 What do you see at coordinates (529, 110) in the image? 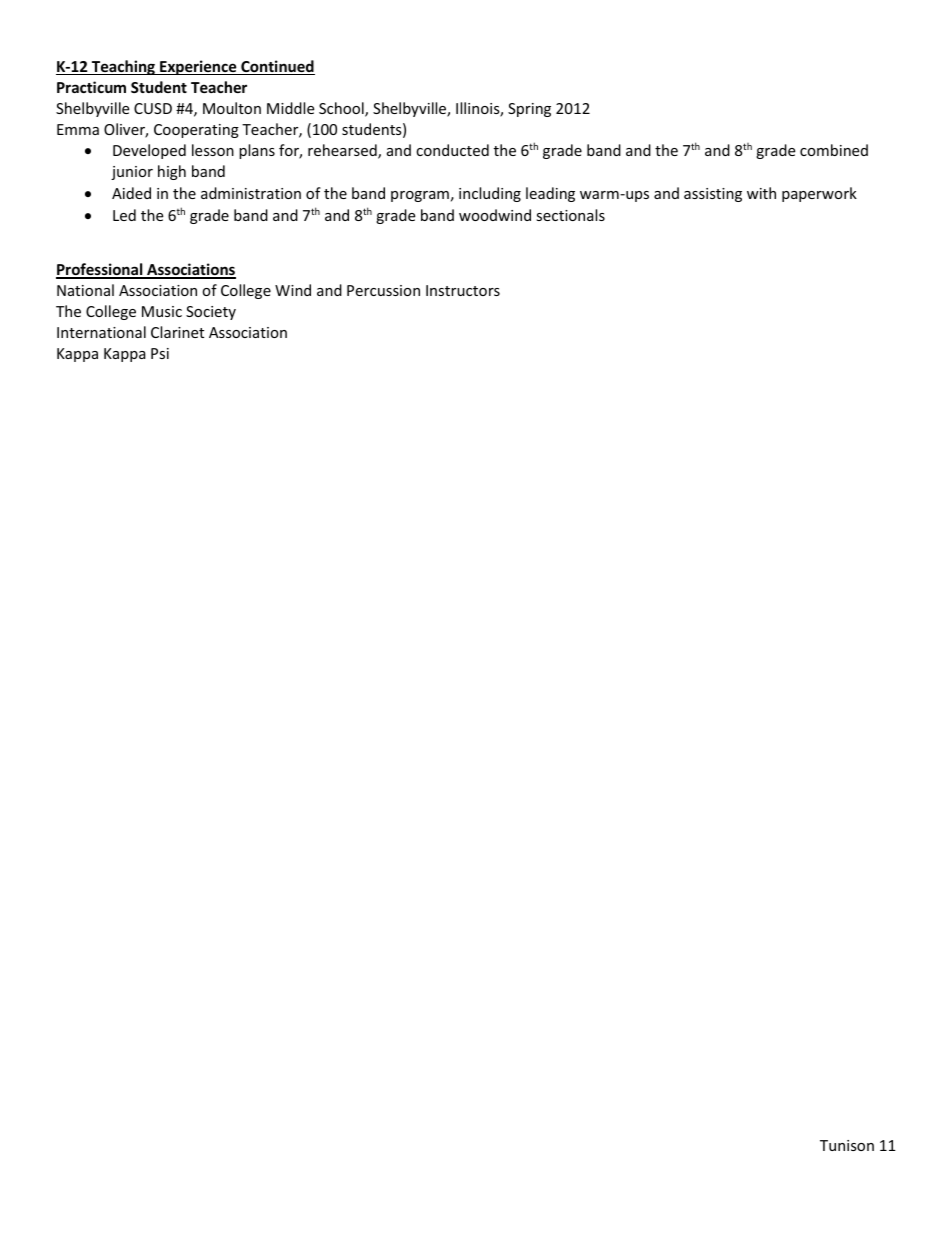
I see `Spring` at bounding box center [529, 110].
